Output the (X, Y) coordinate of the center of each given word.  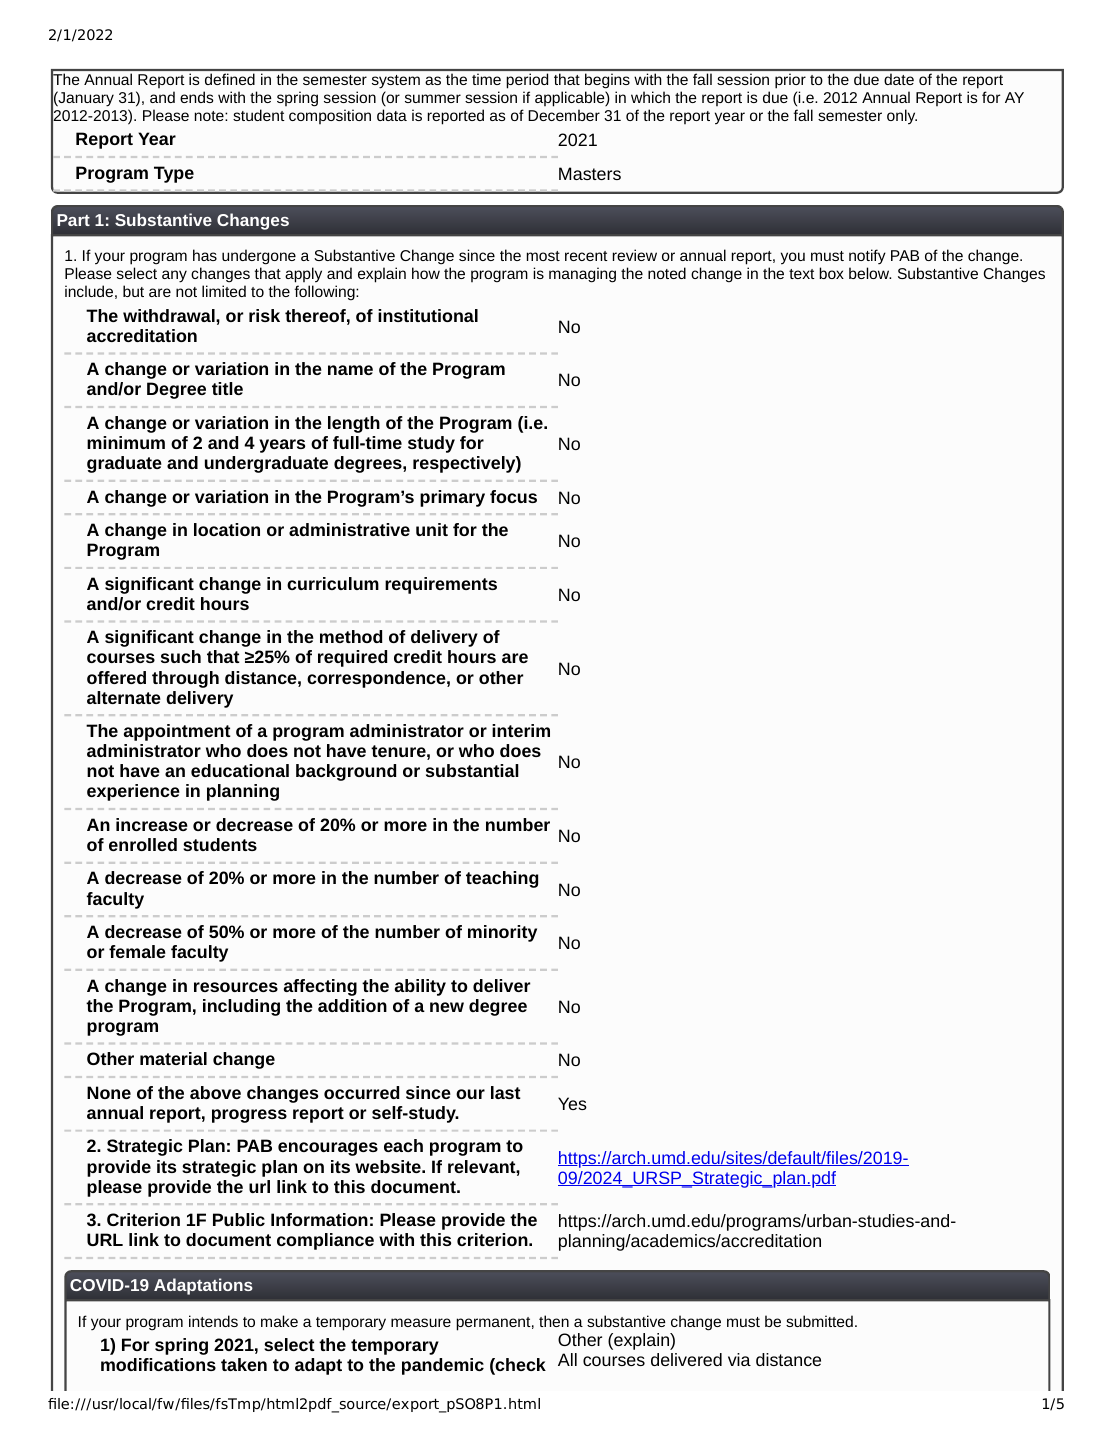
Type (174, 174)
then (554, 1321)
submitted (819, 1321)
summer (433, 98)
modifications (158, 1364)
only (902, 117)
